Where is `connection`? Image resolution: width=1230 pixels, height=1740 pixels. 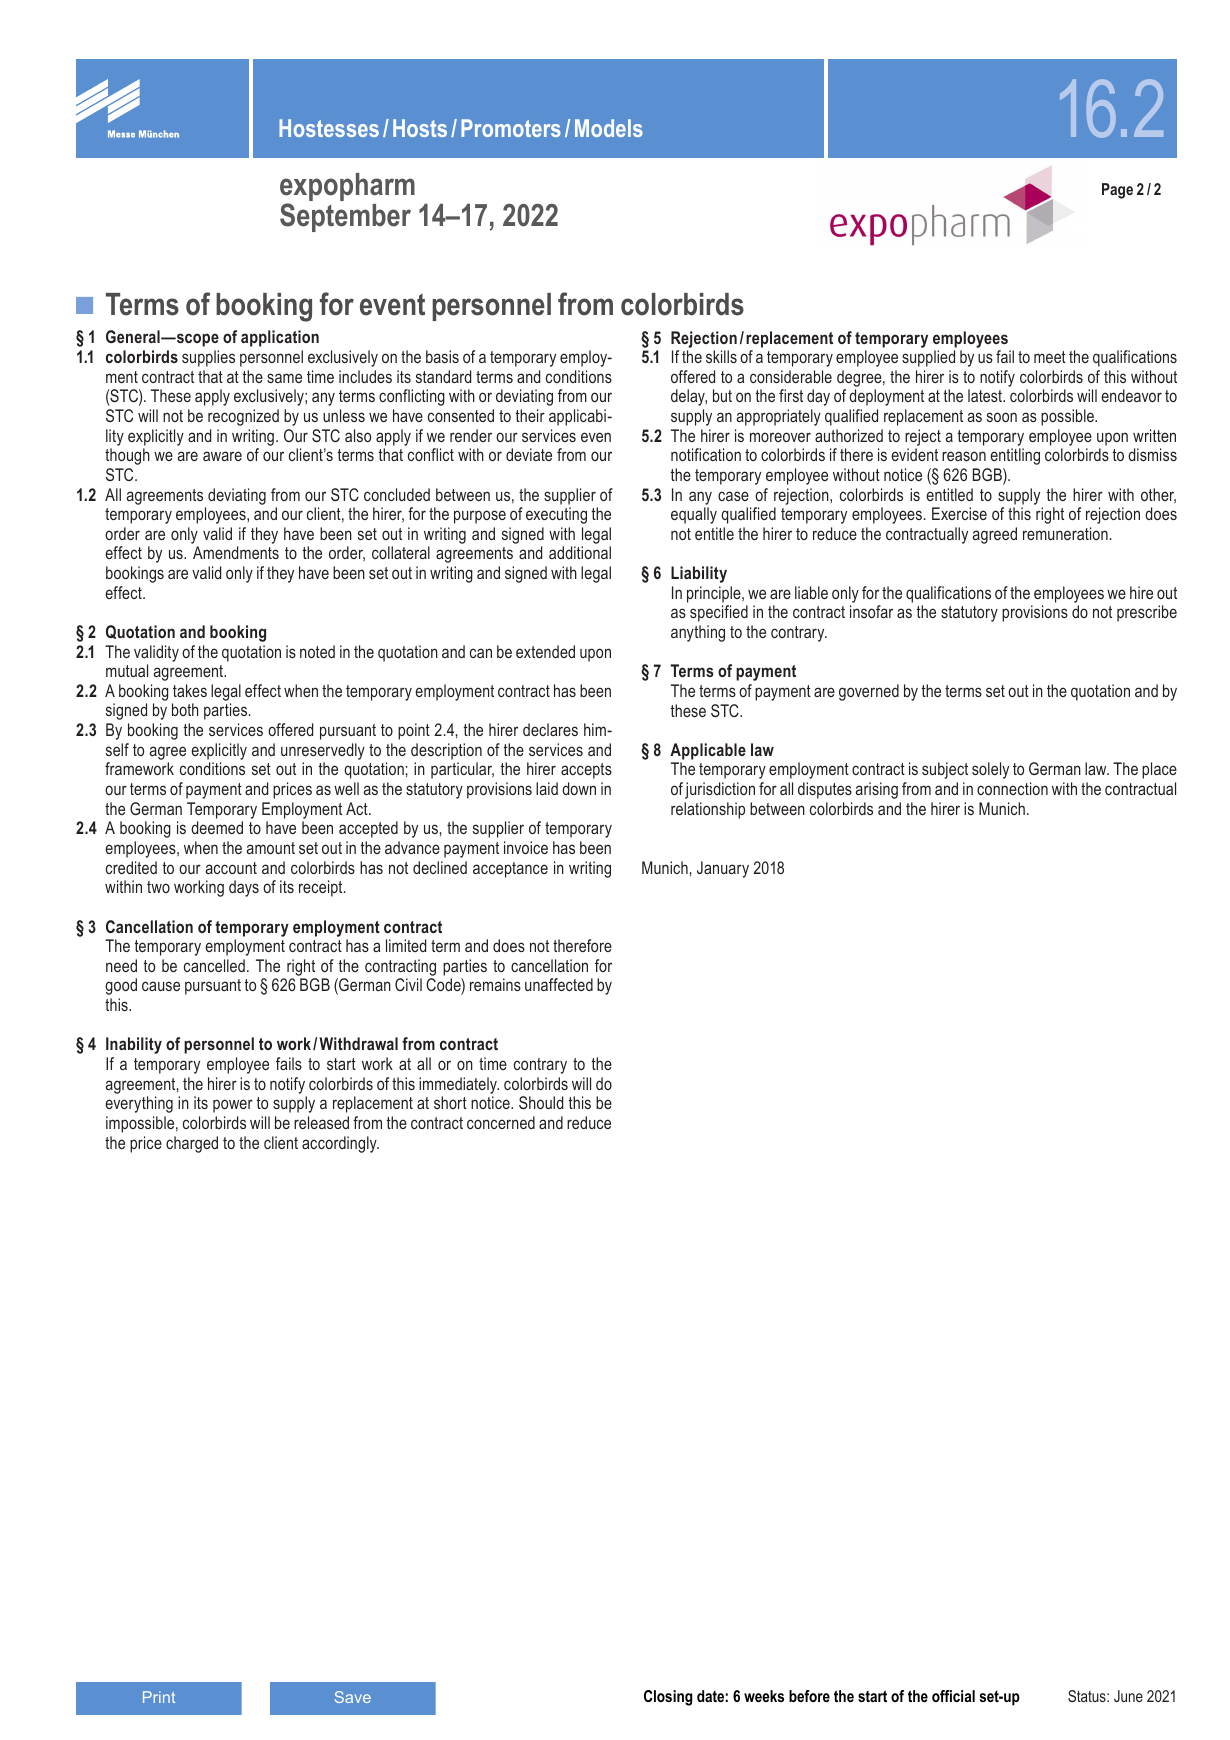 connection is located at coordinates (1012, 788).
